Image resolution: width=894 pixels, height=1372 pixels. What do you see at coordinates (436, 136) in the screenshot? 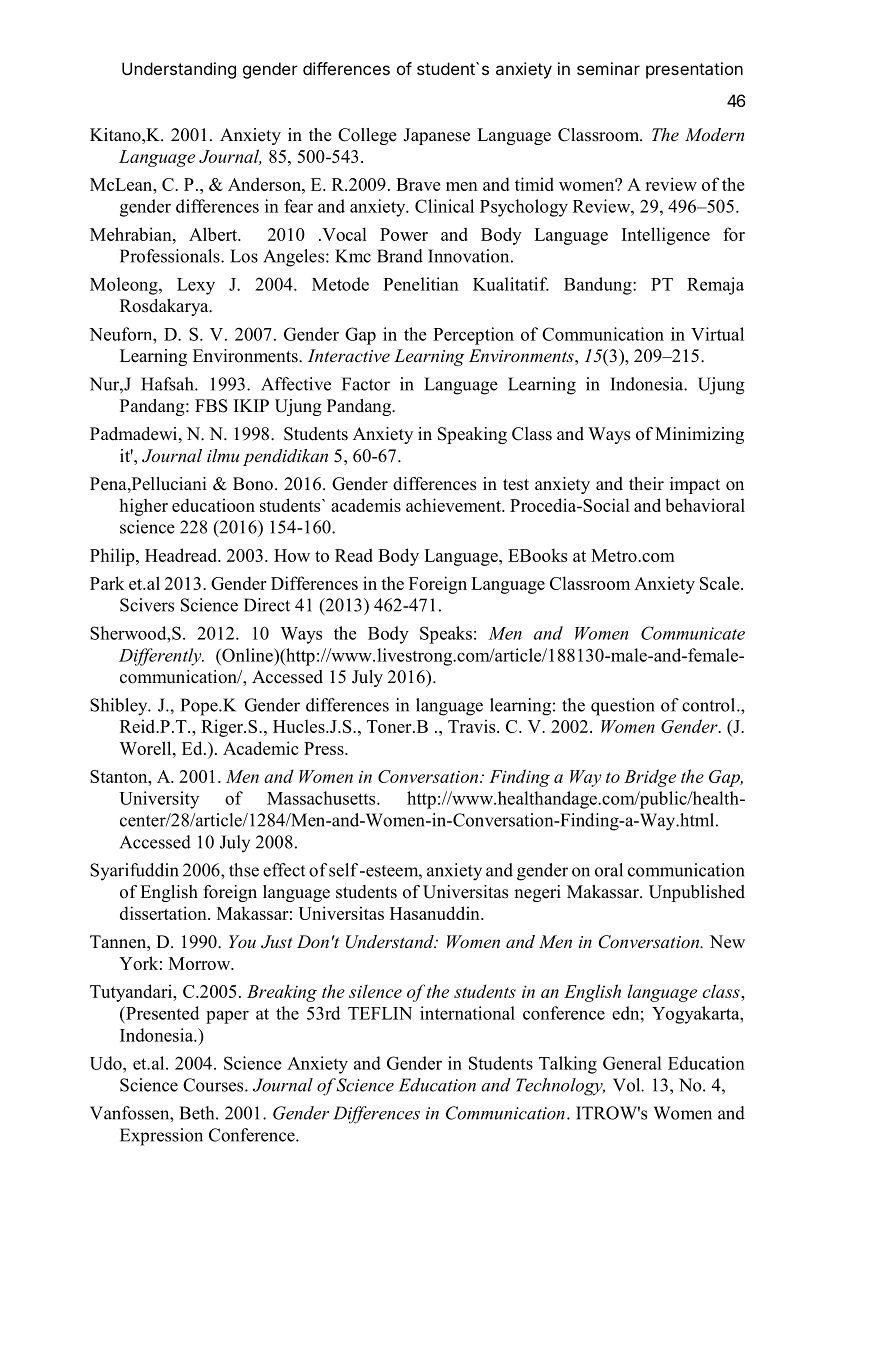
I see `Japanese` at bounding box center [436, 136].
